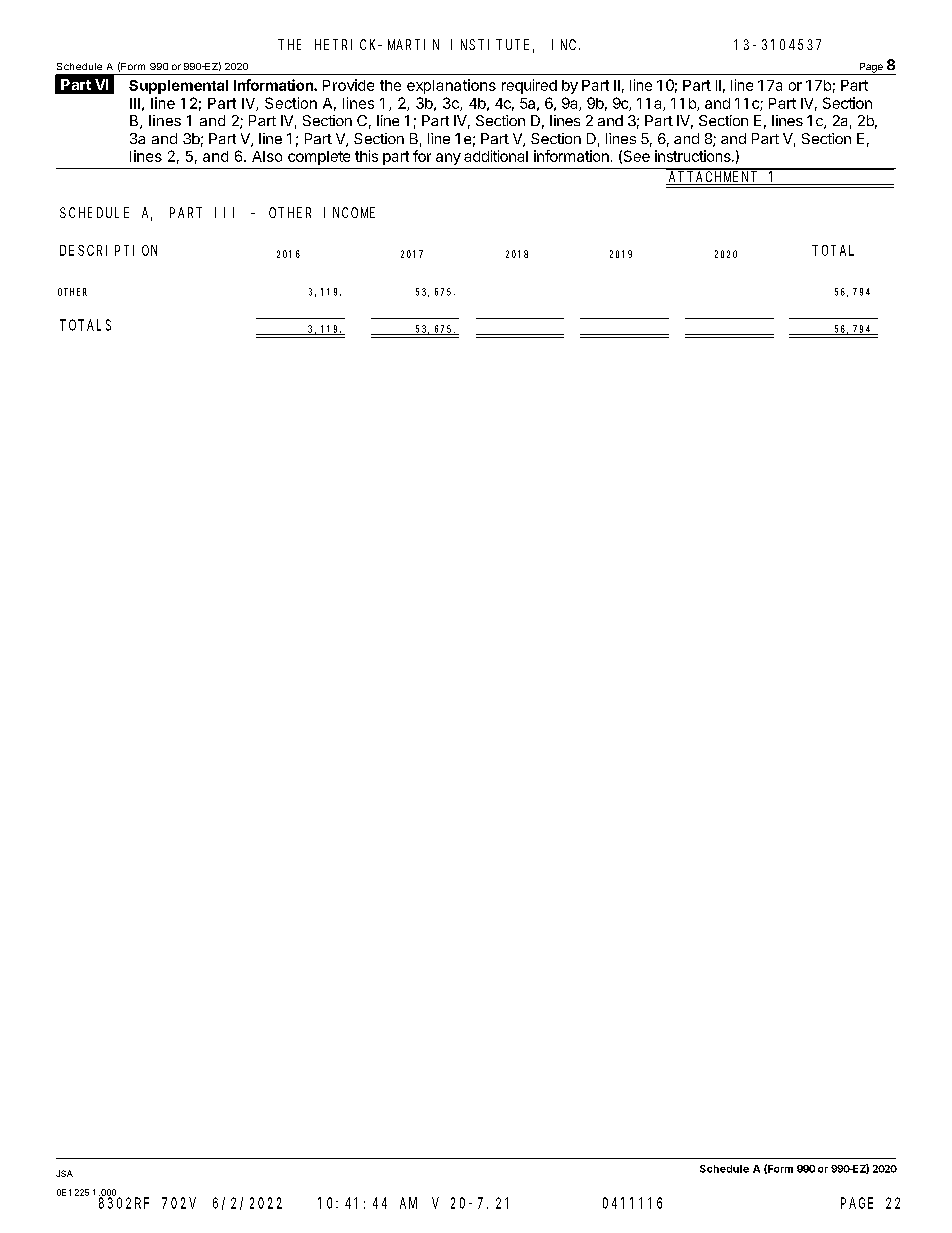 Image resolution: width=952 pixels, height=1233 pixels. Describe the element at coordinates (178, 87) in the screenshot. I see `Supplemental` at that location.
